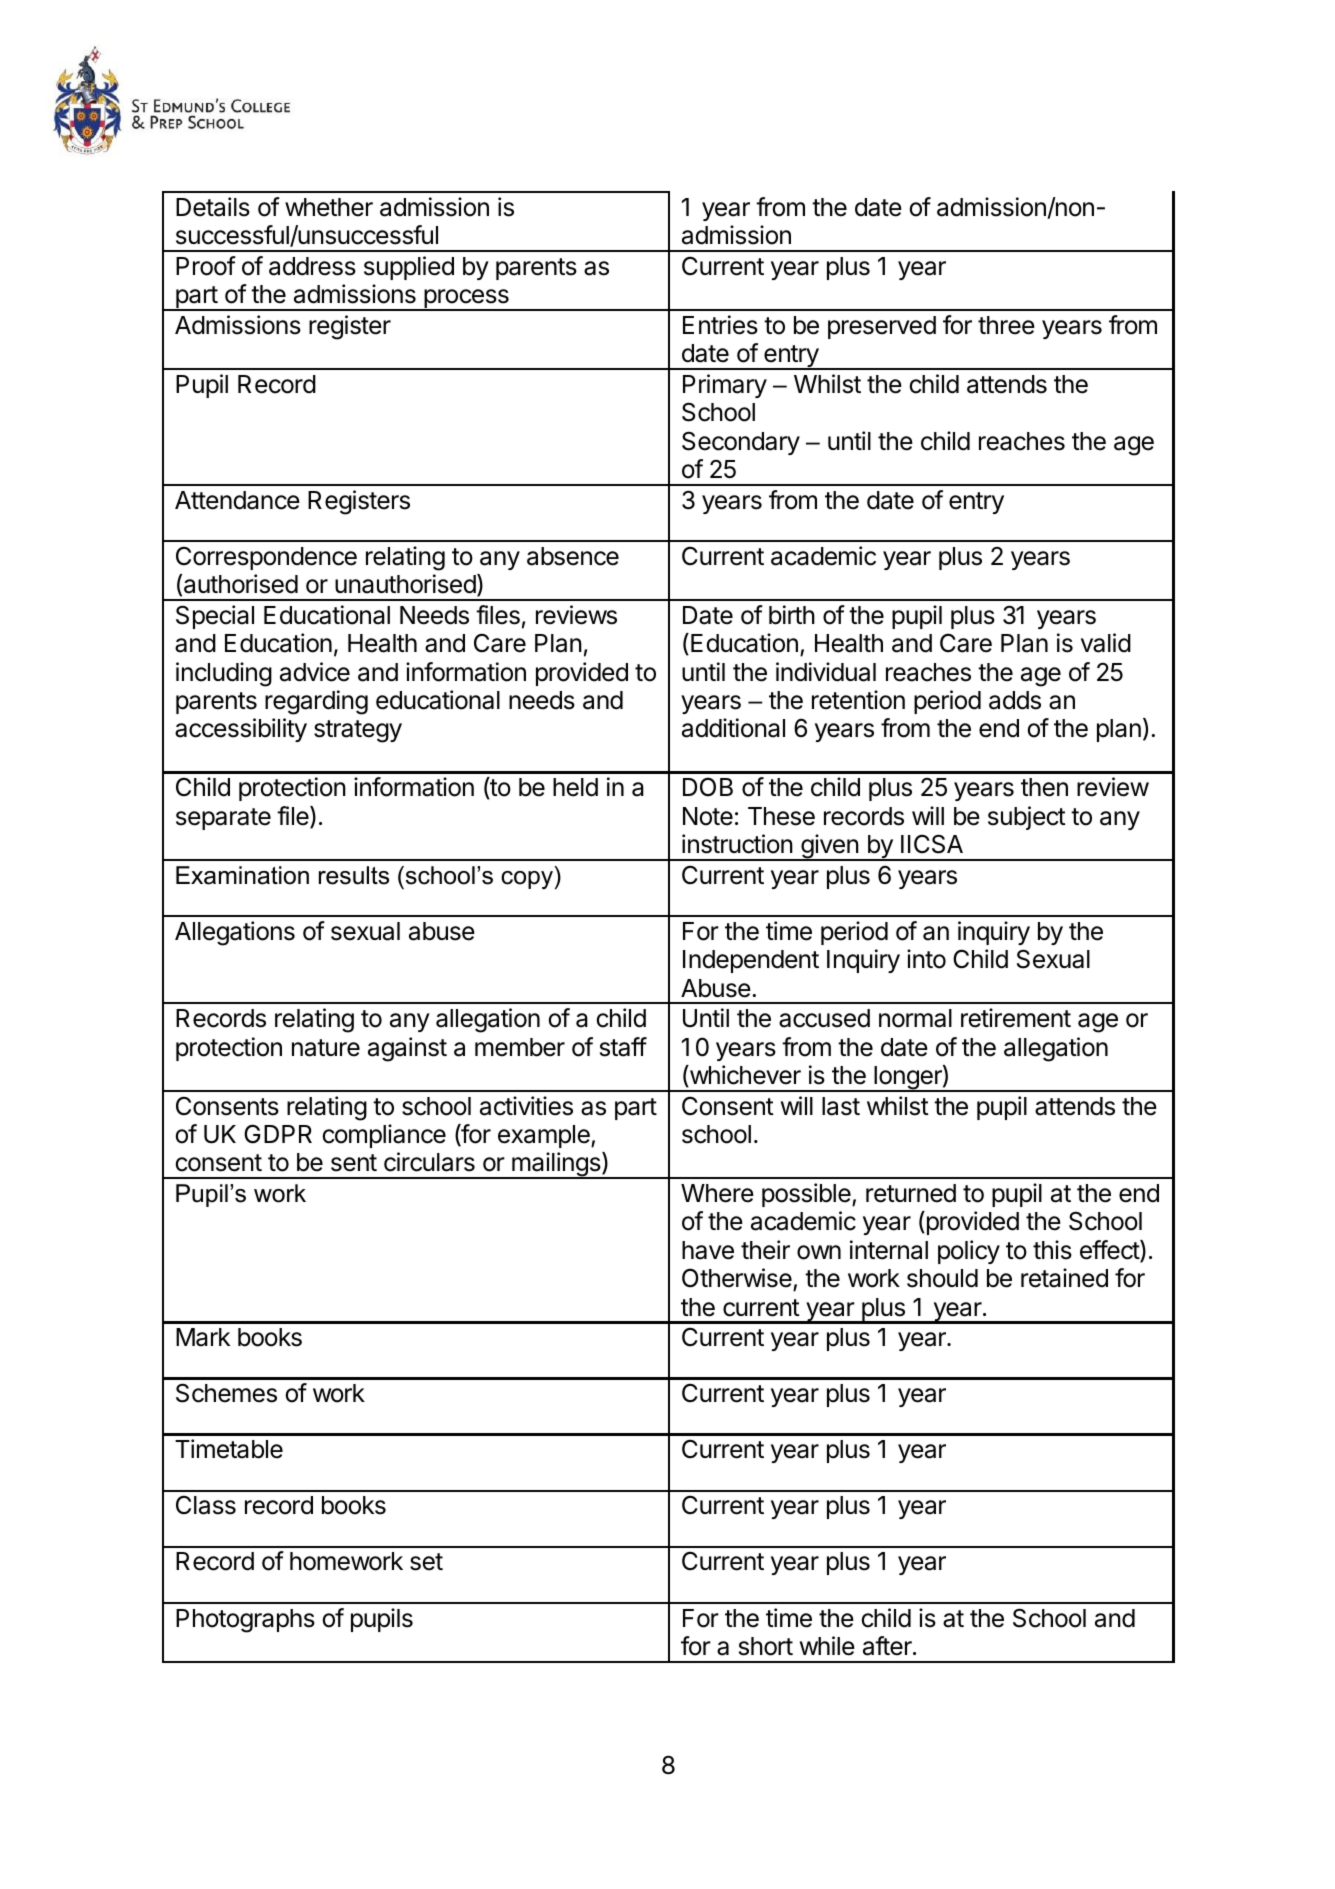  Describe the element at coordinates (888, 1646) in the screenshot. I see `after` at that location.
